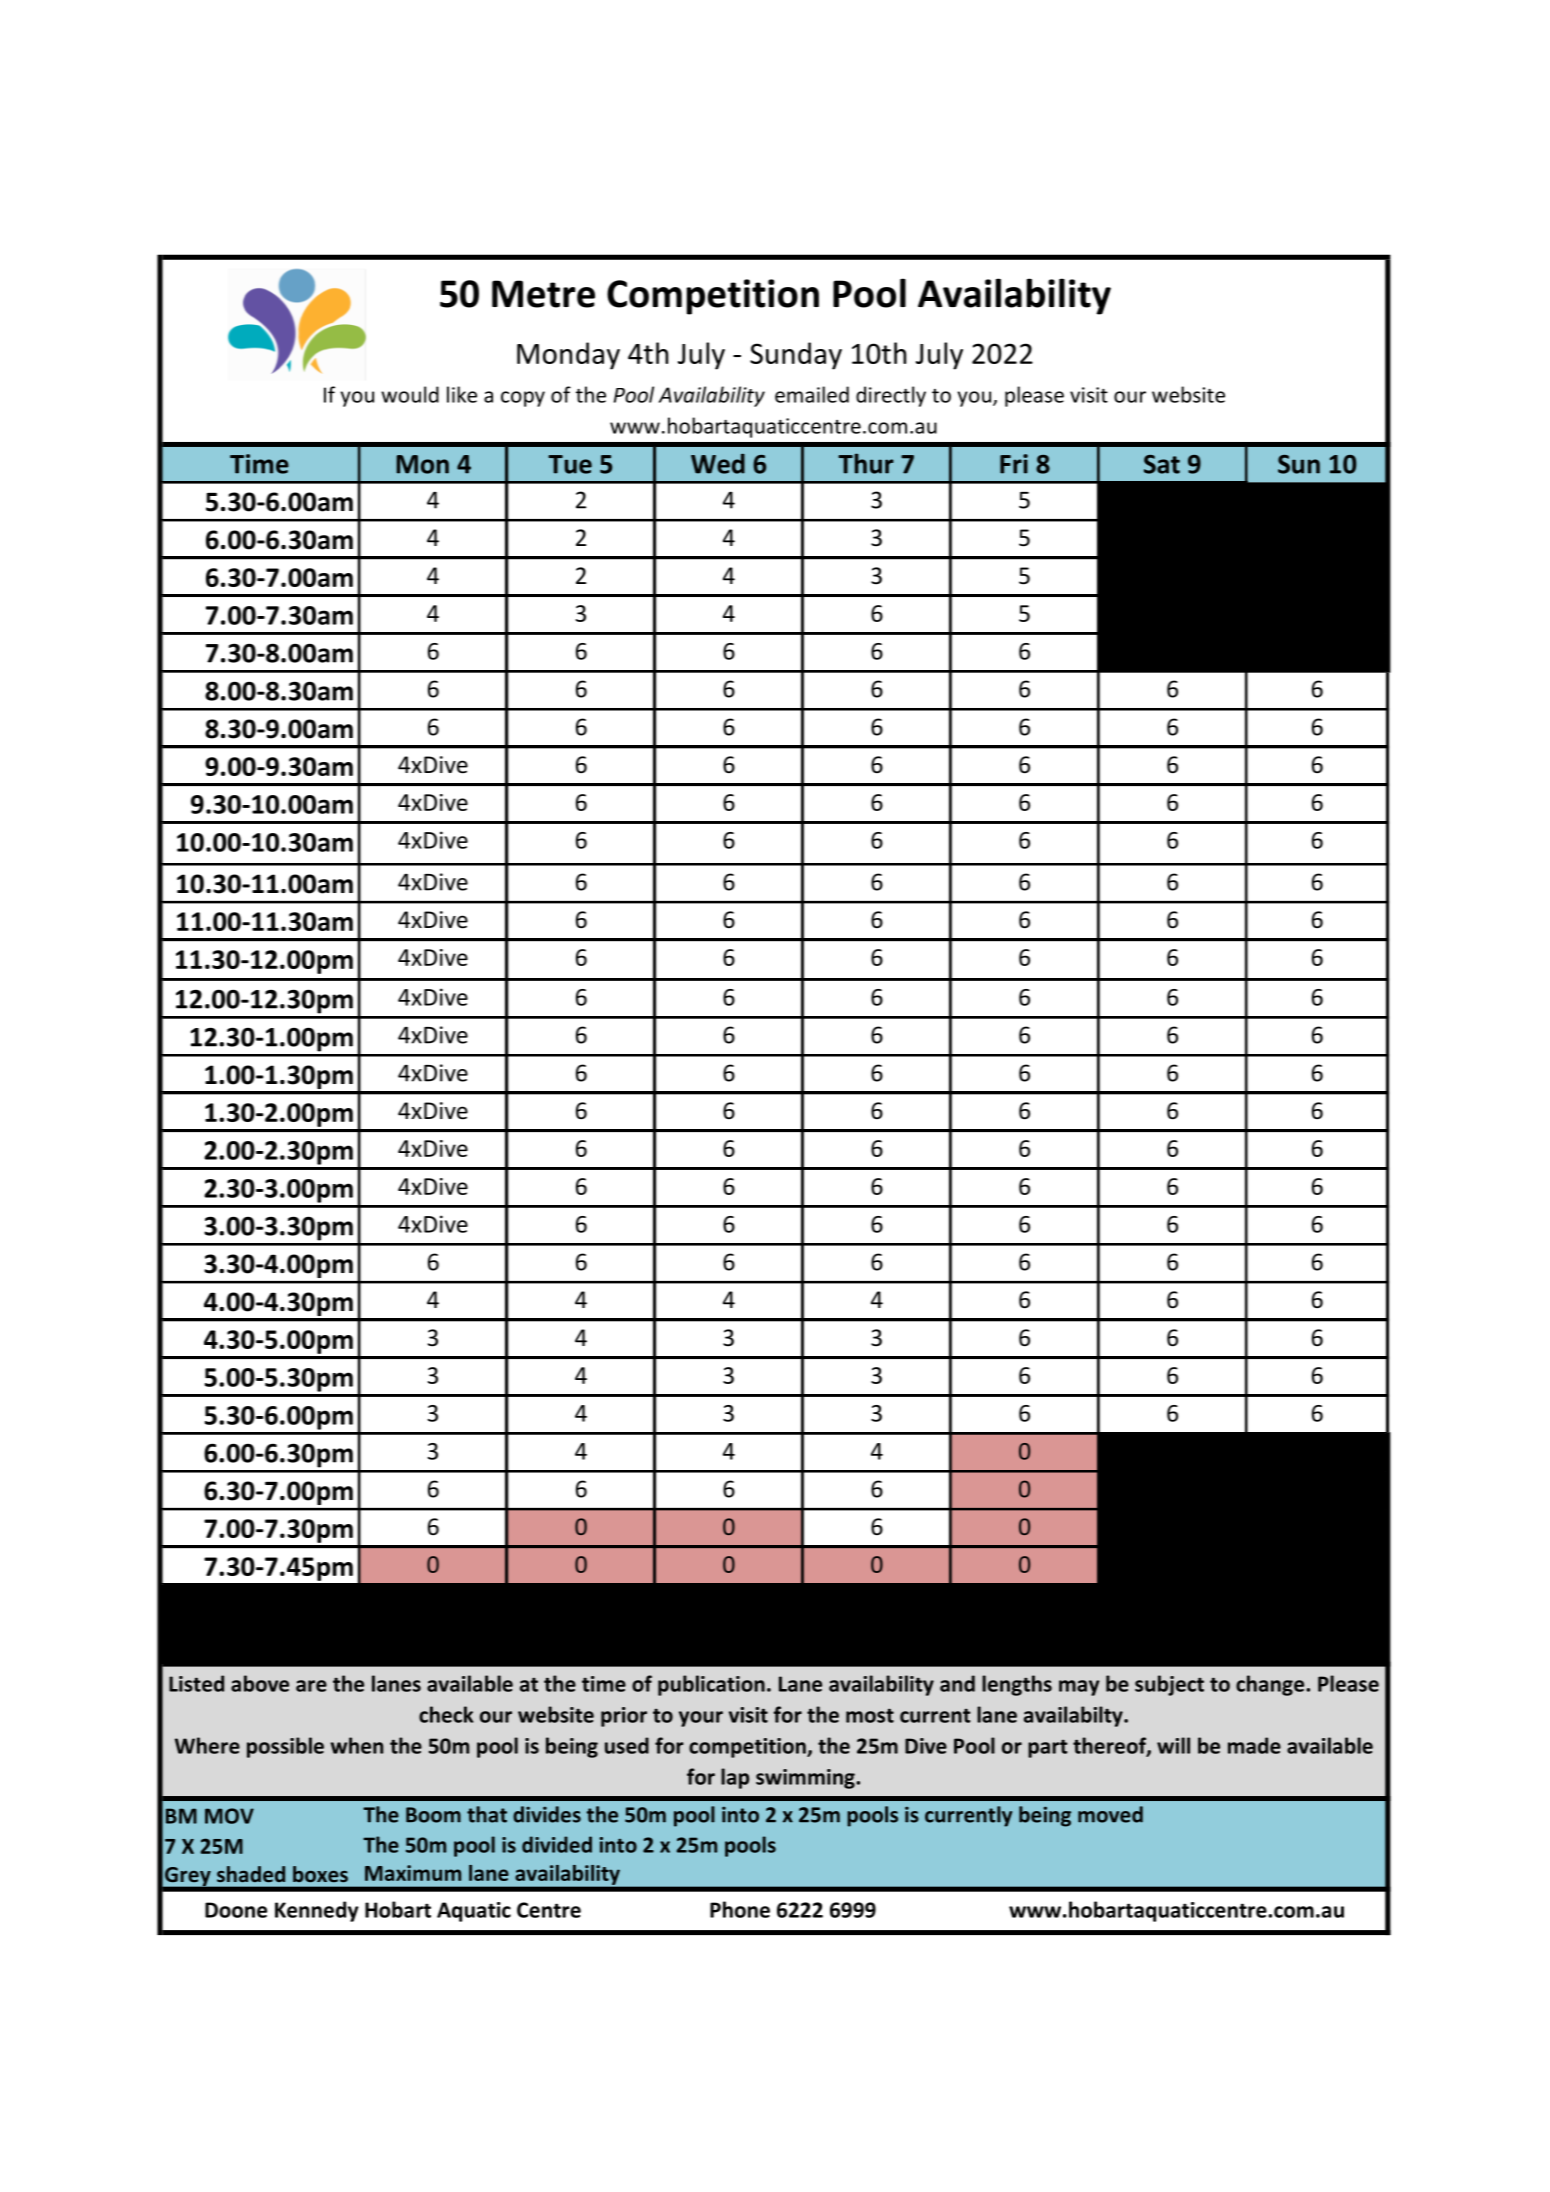 Image resolution: width=1550 pixels, height=2192 pixels. Describe the element at coordinates (1014, 464) in the screenshot. I see `Fri` at that location.
